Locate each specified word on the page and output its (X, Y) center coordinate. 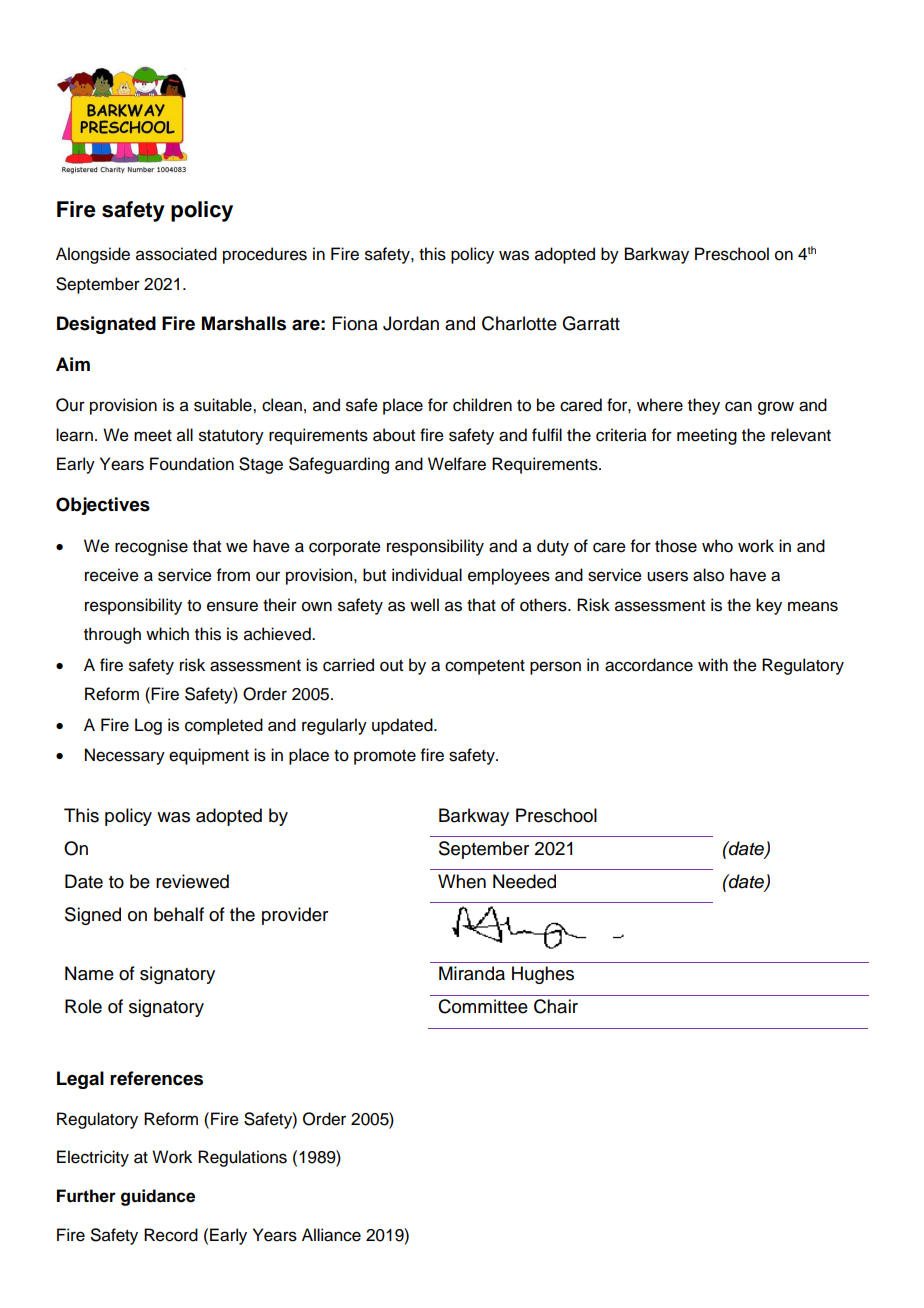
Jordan (411, 323)
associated (176, 254)
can (738, 406)
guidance (158, 1197)
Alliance (331, 1235)
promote (385, 757)
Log (148, 726)
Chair (556, 1006)
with (713, 664)
